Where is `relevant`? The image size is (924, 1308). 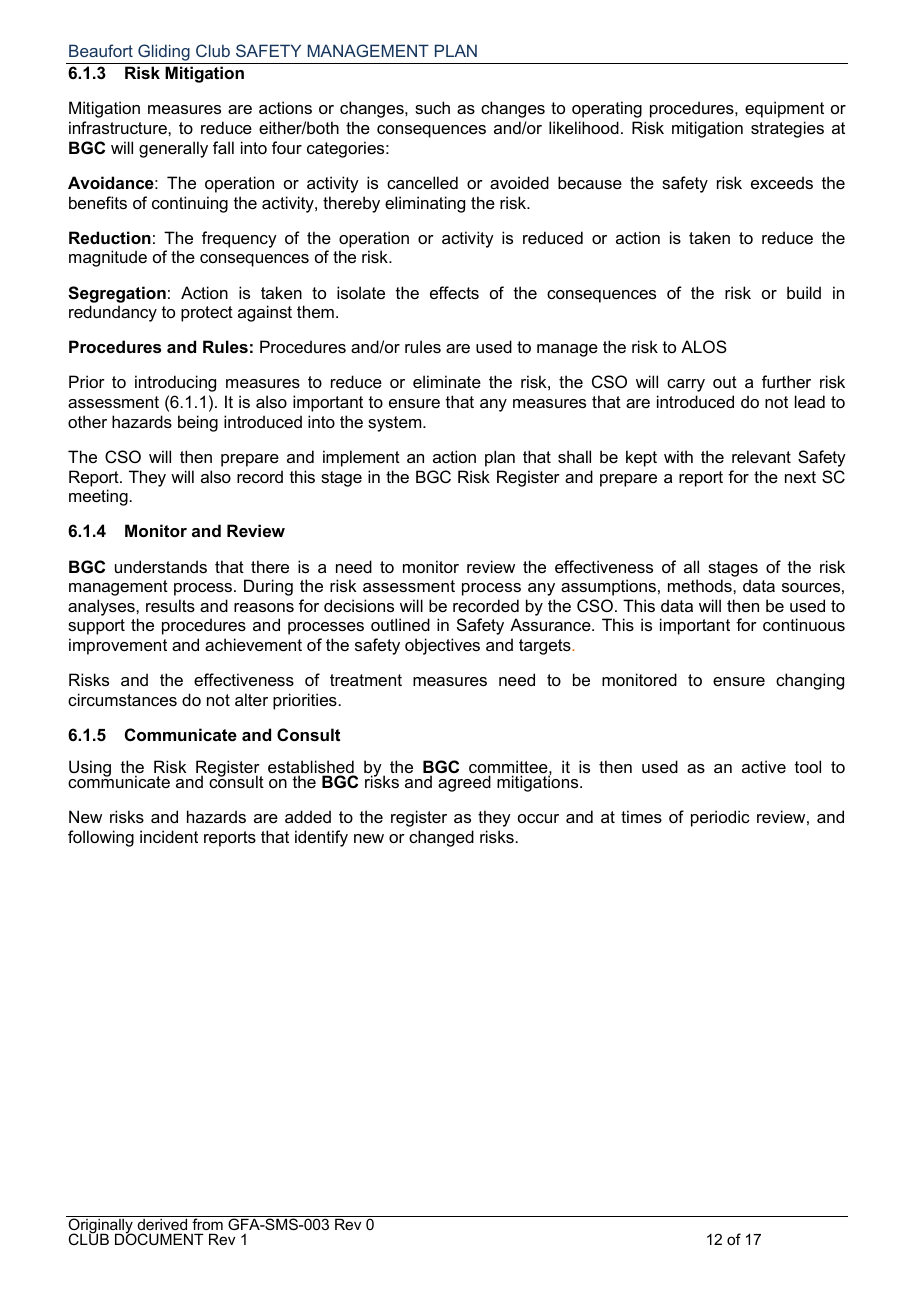
relevant is located at coordinates (761, 456).
